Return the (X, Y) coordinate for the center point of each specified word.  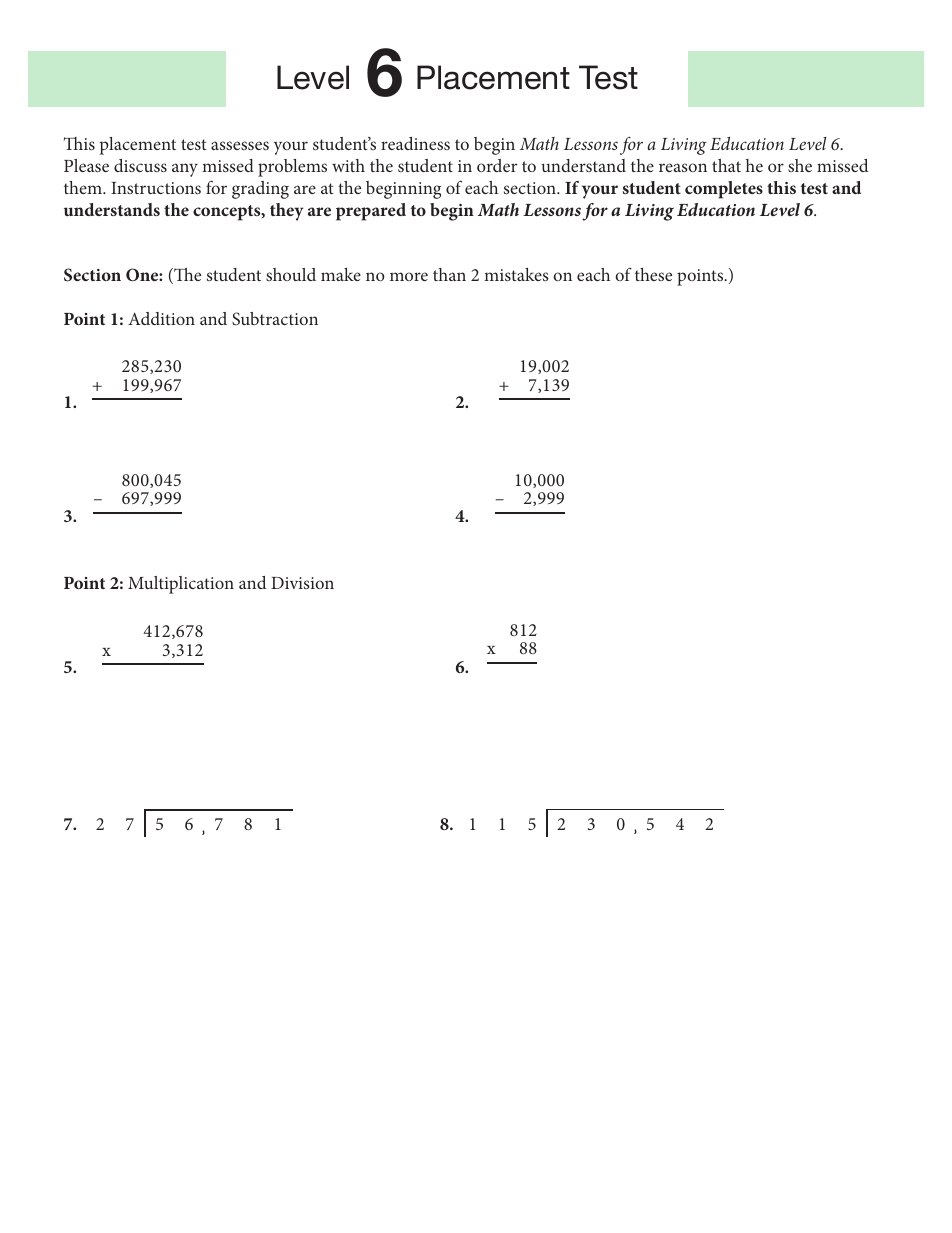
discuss (140, 165)
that (726, 165)
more (409, 276)
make (341, 274)
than (449, 274)
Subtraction (275, 319)
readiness (415, 143)
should (291, 274)
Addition (161, 318)
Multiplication (181, 585)
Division (302, 583)
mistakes (516, 274)
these (653, 274)
